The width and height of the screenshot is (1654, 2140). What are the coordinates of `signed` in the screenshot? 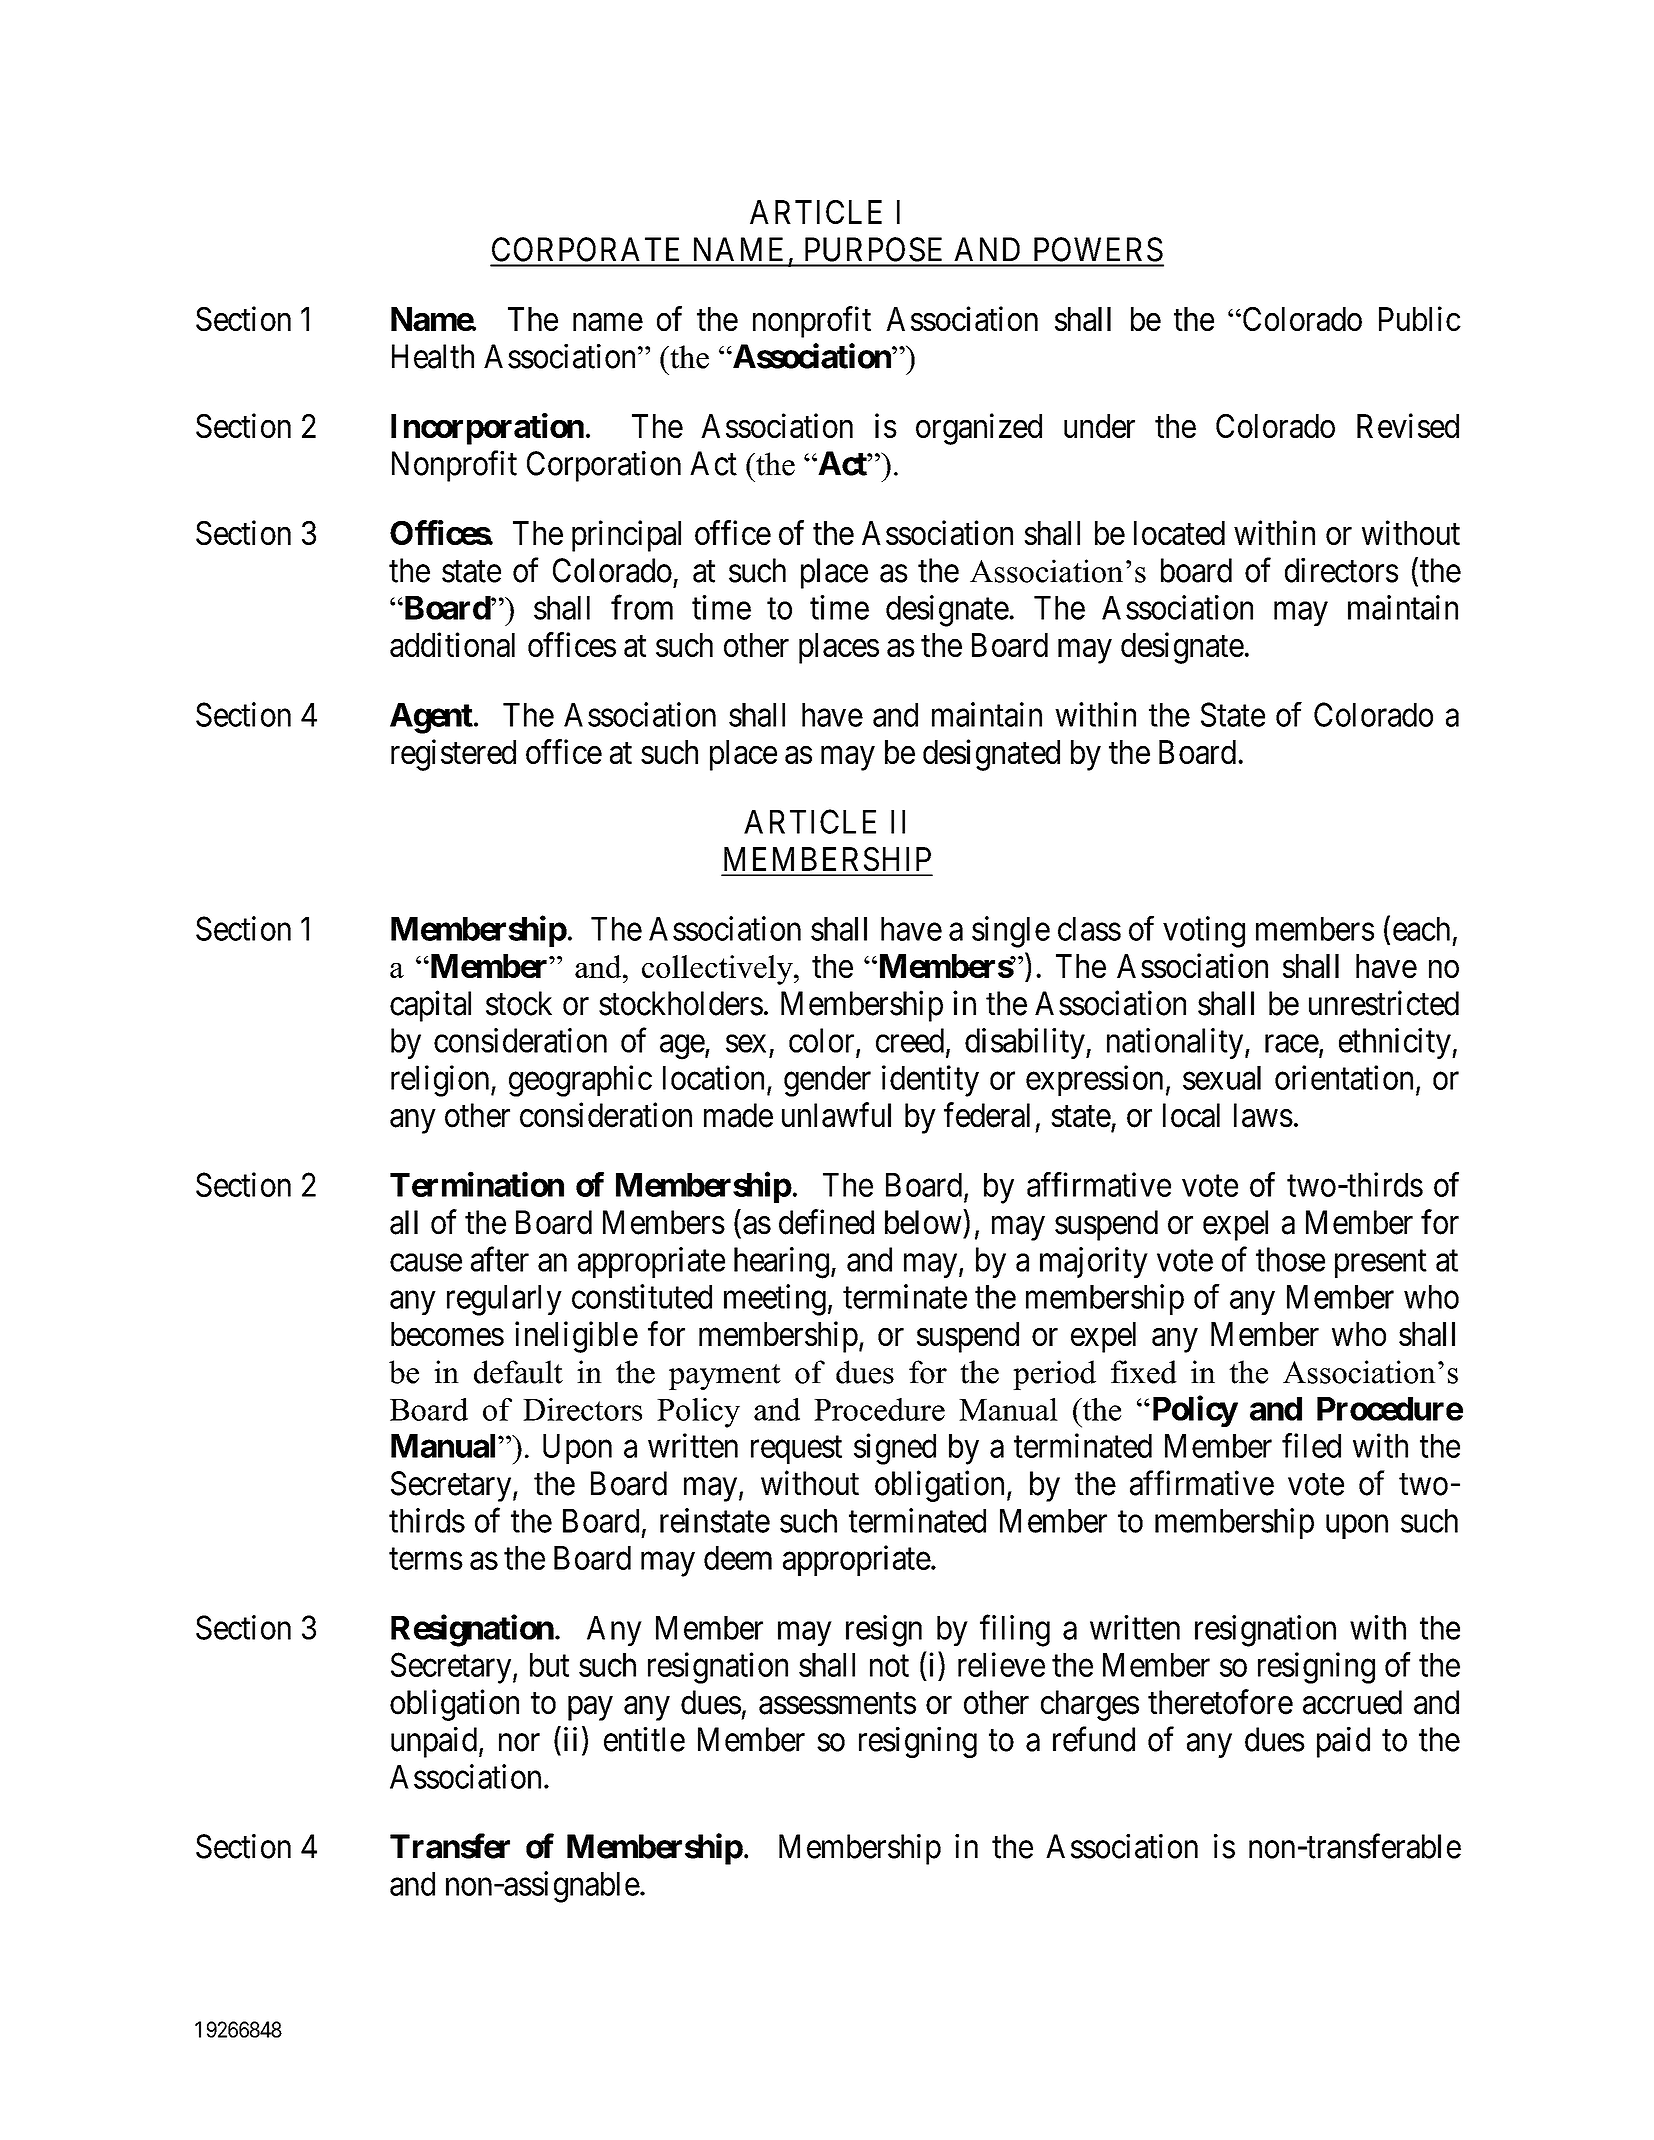 It's located at (895, 1449).
